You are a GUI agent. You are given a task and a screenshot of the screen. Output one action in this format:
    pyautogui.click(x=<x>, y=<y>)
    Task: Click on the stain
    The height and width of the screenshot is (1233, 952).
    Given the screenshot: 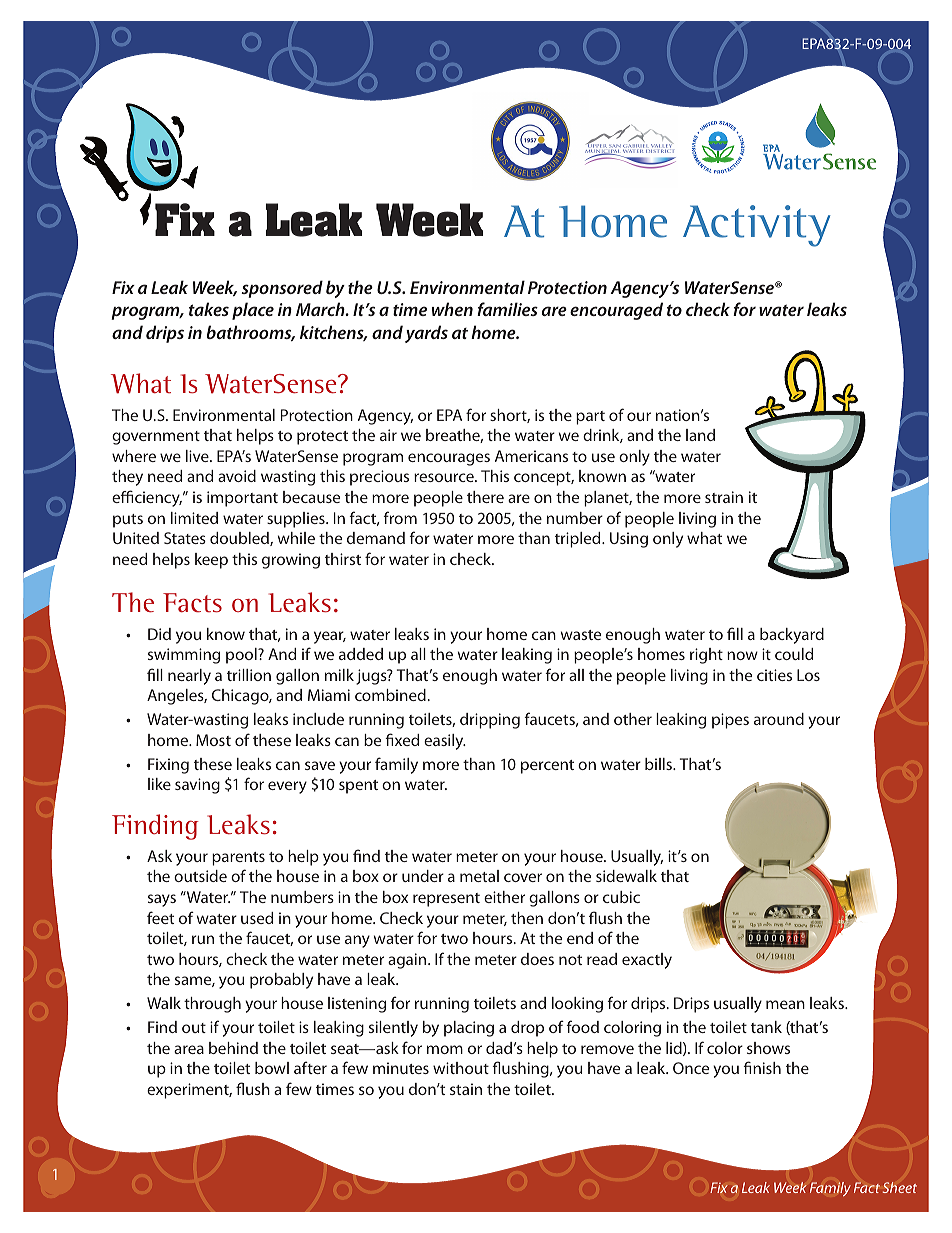 What is the action you would take?
    pyautogui.click(x=466, y=1089)
